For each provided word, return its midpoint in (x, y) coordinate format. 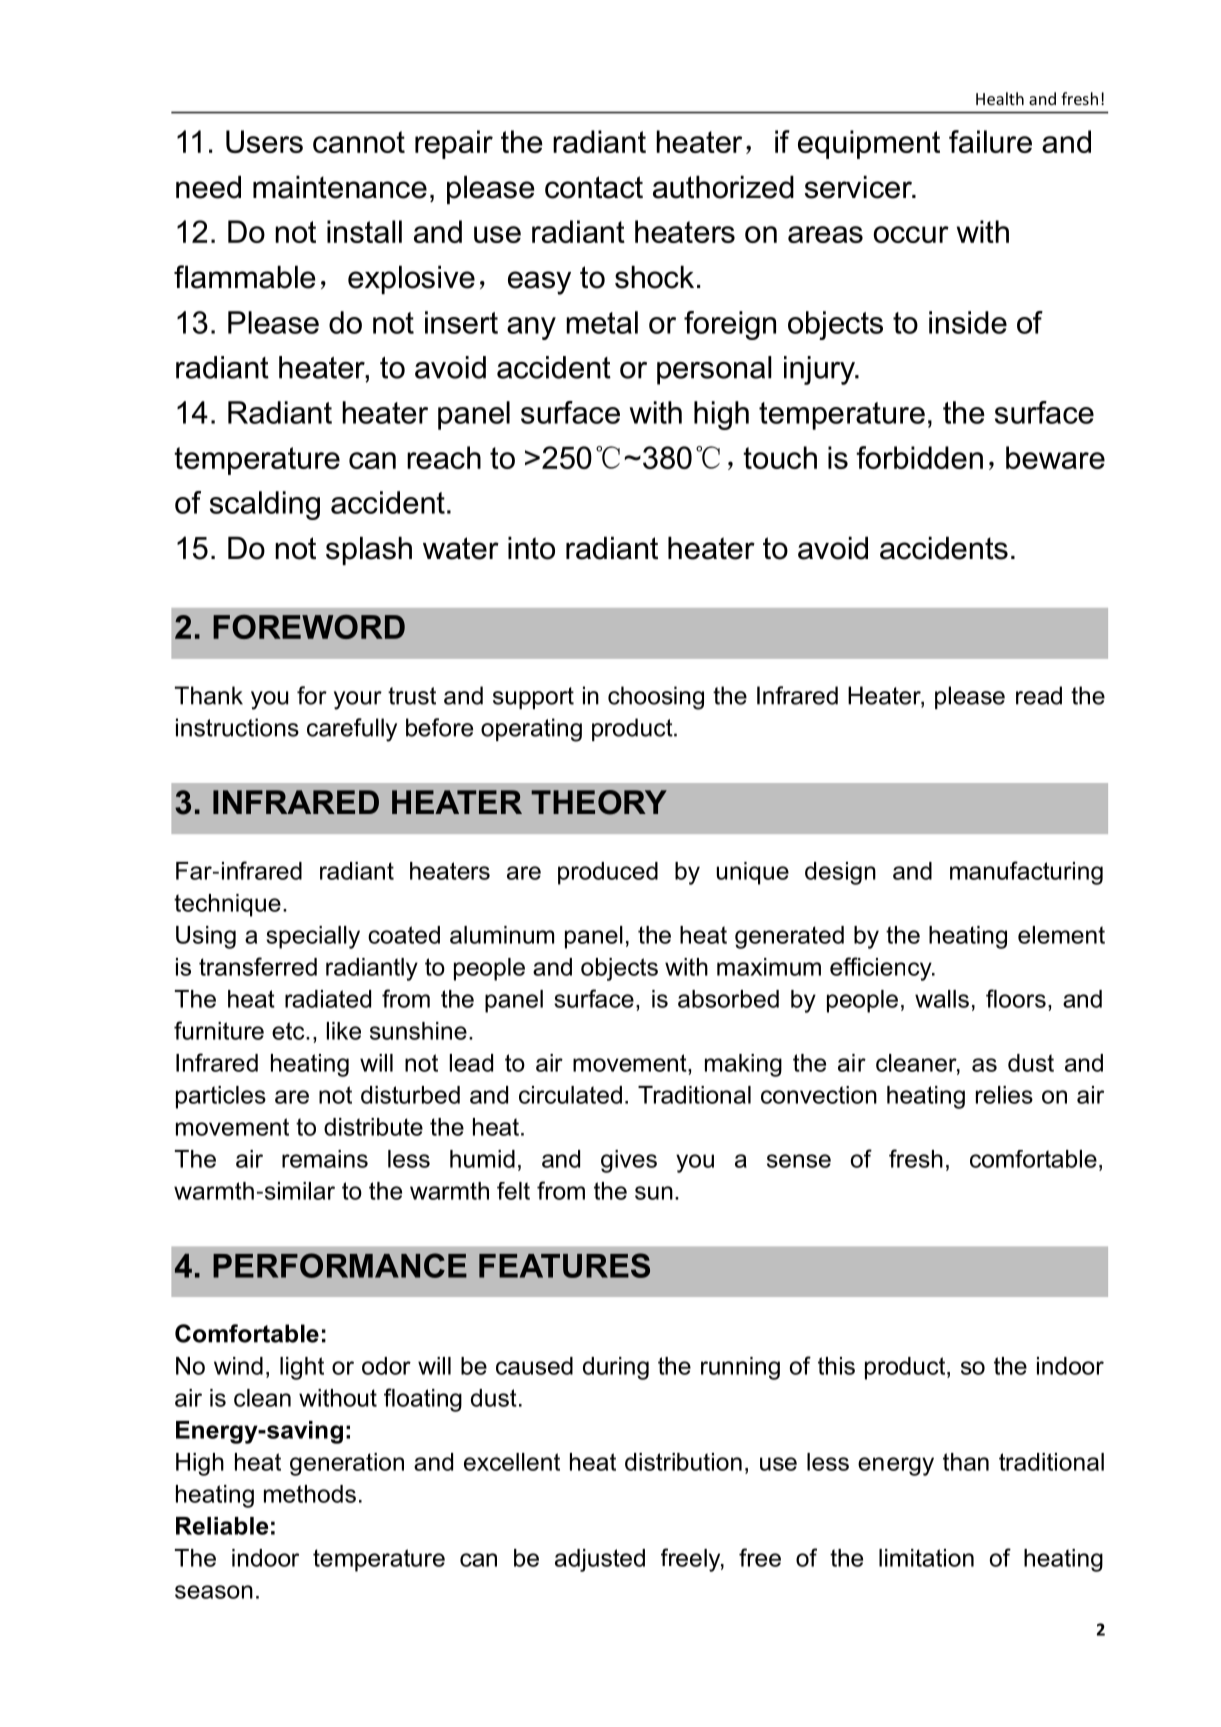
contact (594, 187)
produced (608, 873)
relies (1004, 1095)
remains (325, 1159)
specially (313, 937)
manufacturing (1026, 873)
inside (968, 322)
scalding (265, 505)
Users (264, 141)
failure (990, 141)
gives (629, 1161)
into (531, 548)
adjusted (600, 1560)
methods (310, 1494)
